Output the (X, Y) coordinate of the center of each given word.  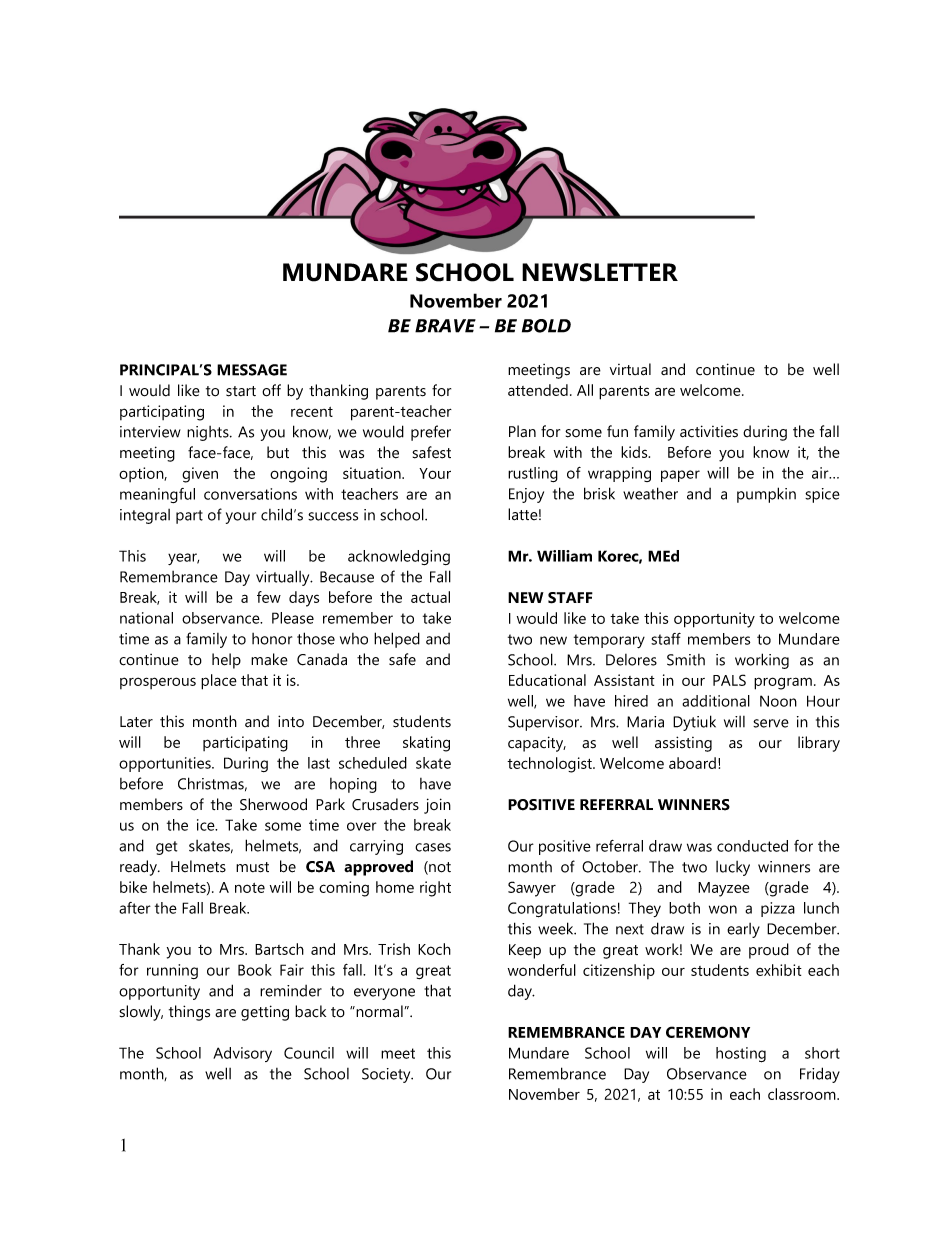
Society (387, 1075)
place (219, 682)
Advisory (242, 1054)
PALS (729, 680)
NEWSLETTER (600, 272)
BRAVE (445, 326)
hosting (741, 1055)
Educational (547, 680)
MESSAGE (252, 370)
